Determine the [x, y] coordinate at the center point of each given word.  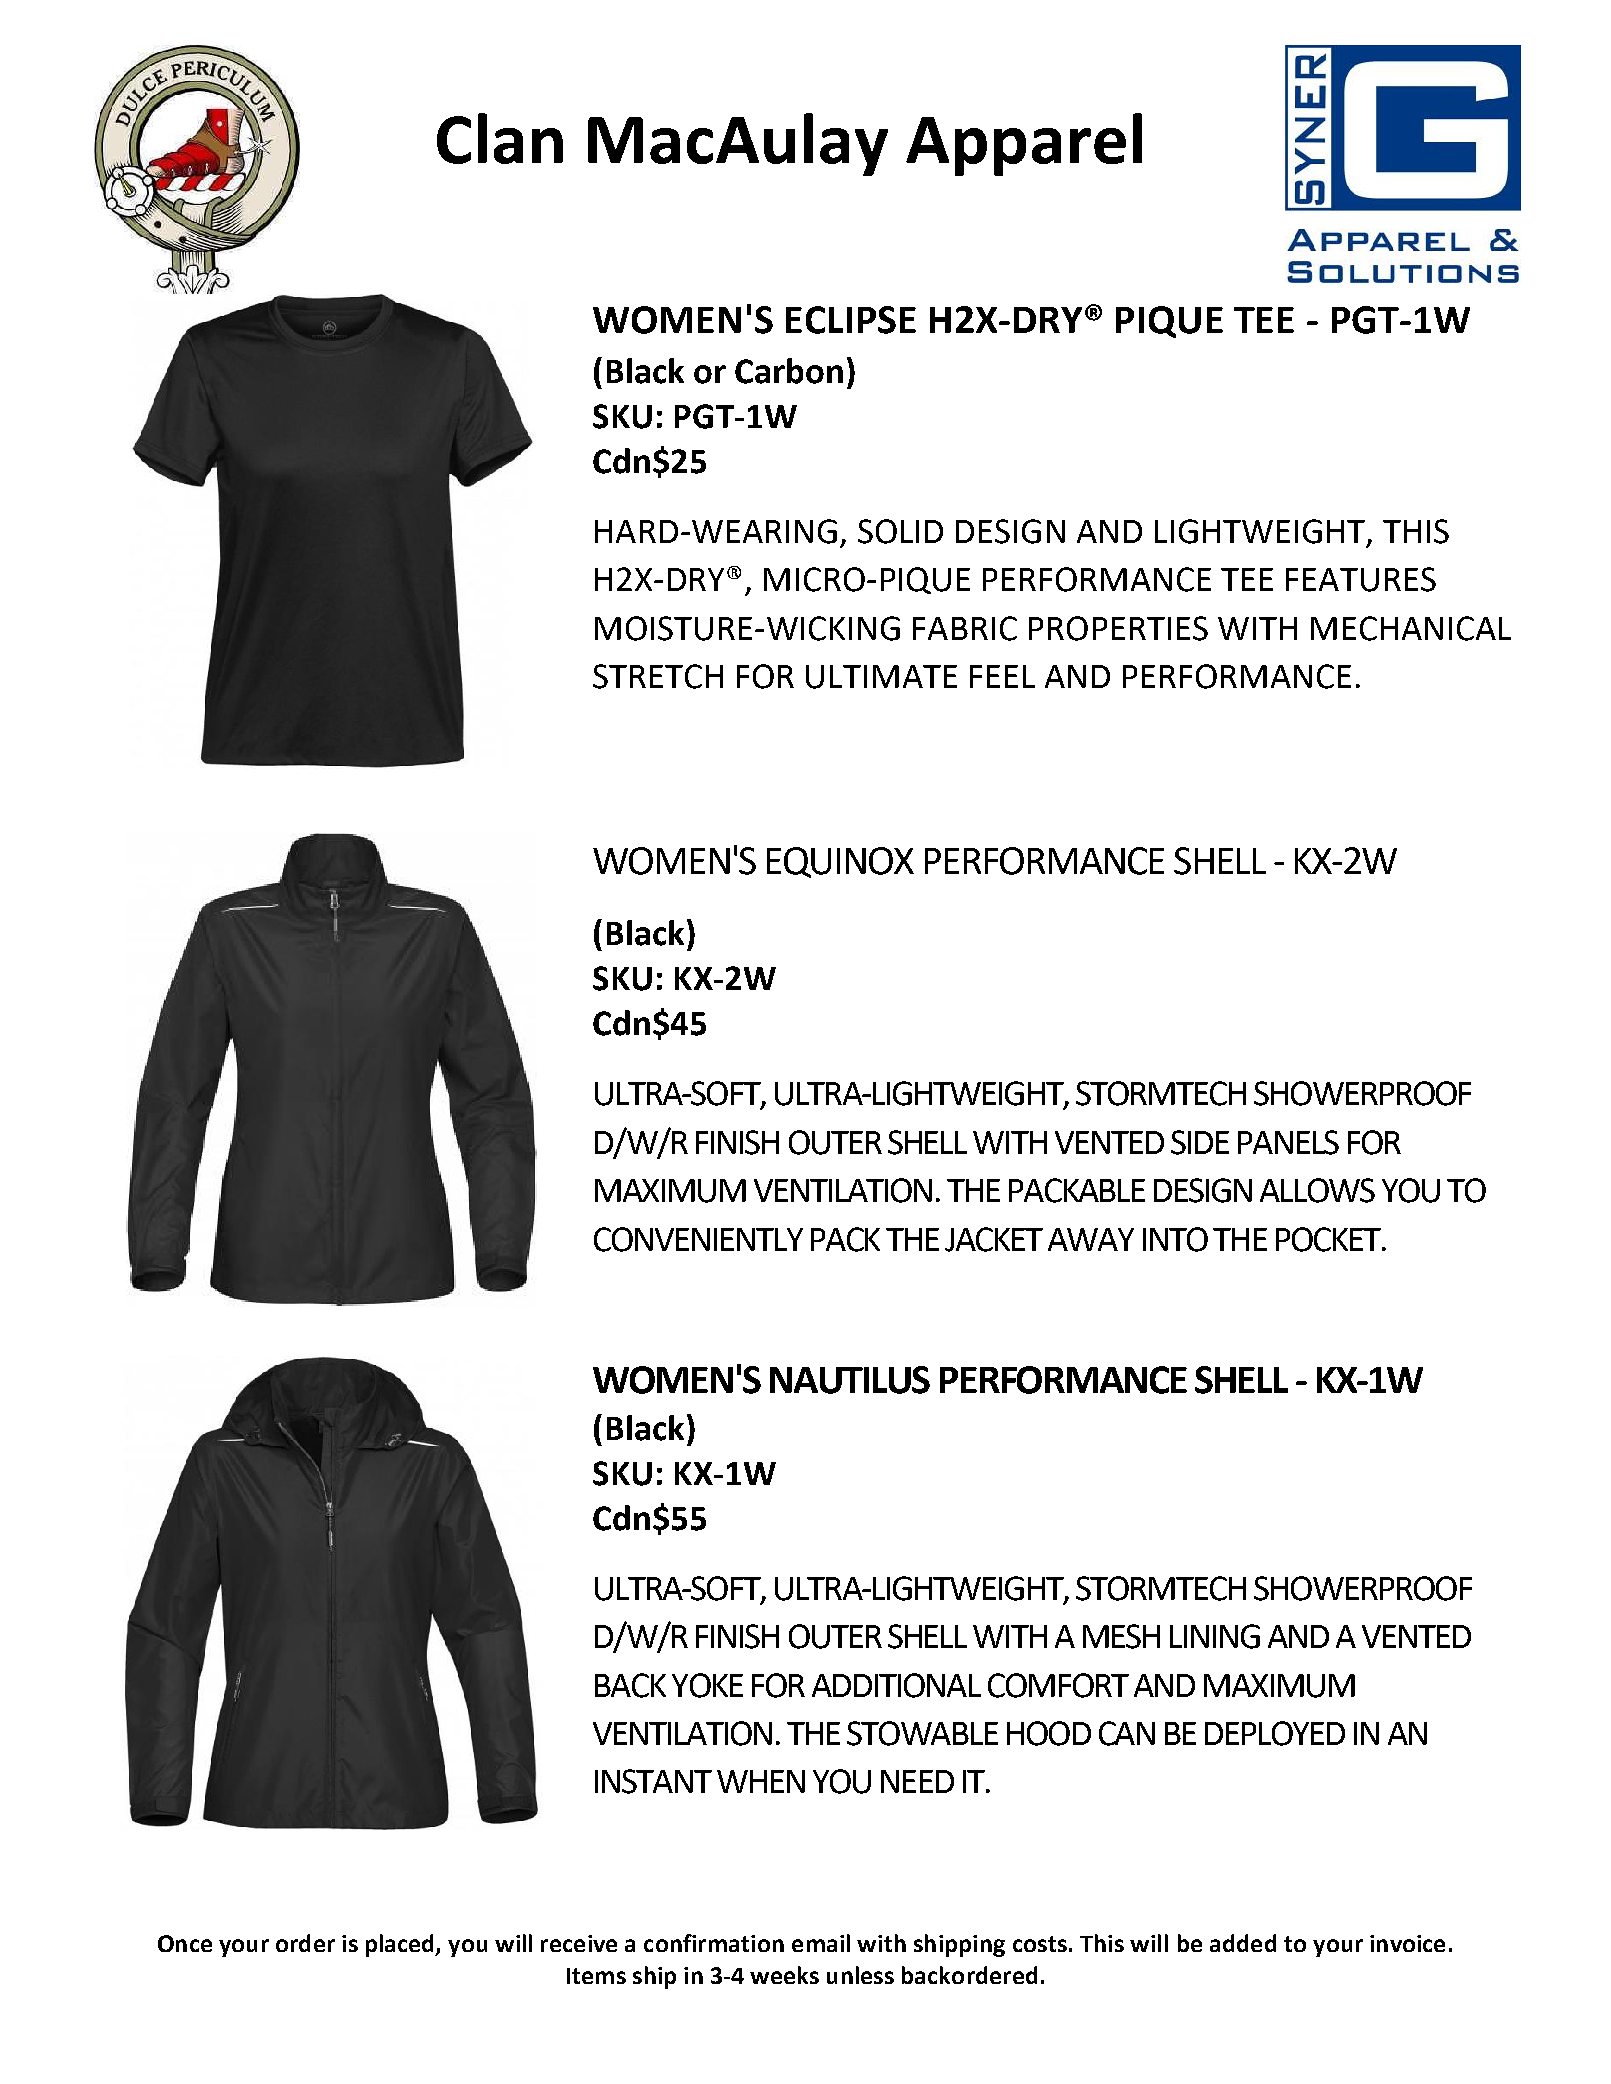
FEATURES [1361, 579]
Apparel [1024, 144]
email [821, 1943]
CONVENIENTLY [698, 1239]
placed [401, 1945]
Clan [500, 138]
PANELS [1288, 1142]
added [1243, 1943]
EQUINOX [840, 862]
